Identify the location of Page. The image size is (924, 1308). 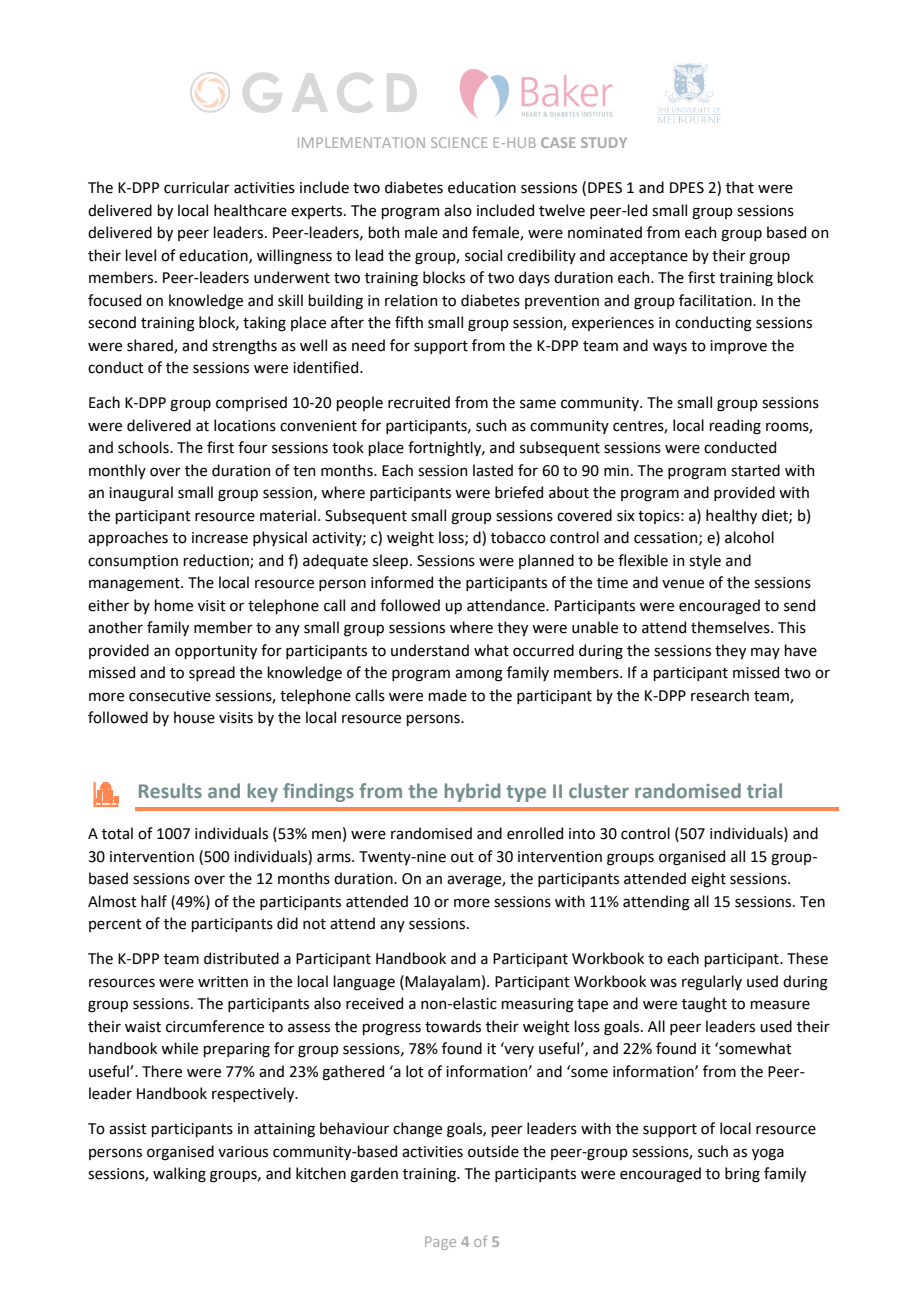
(440, 1243).
